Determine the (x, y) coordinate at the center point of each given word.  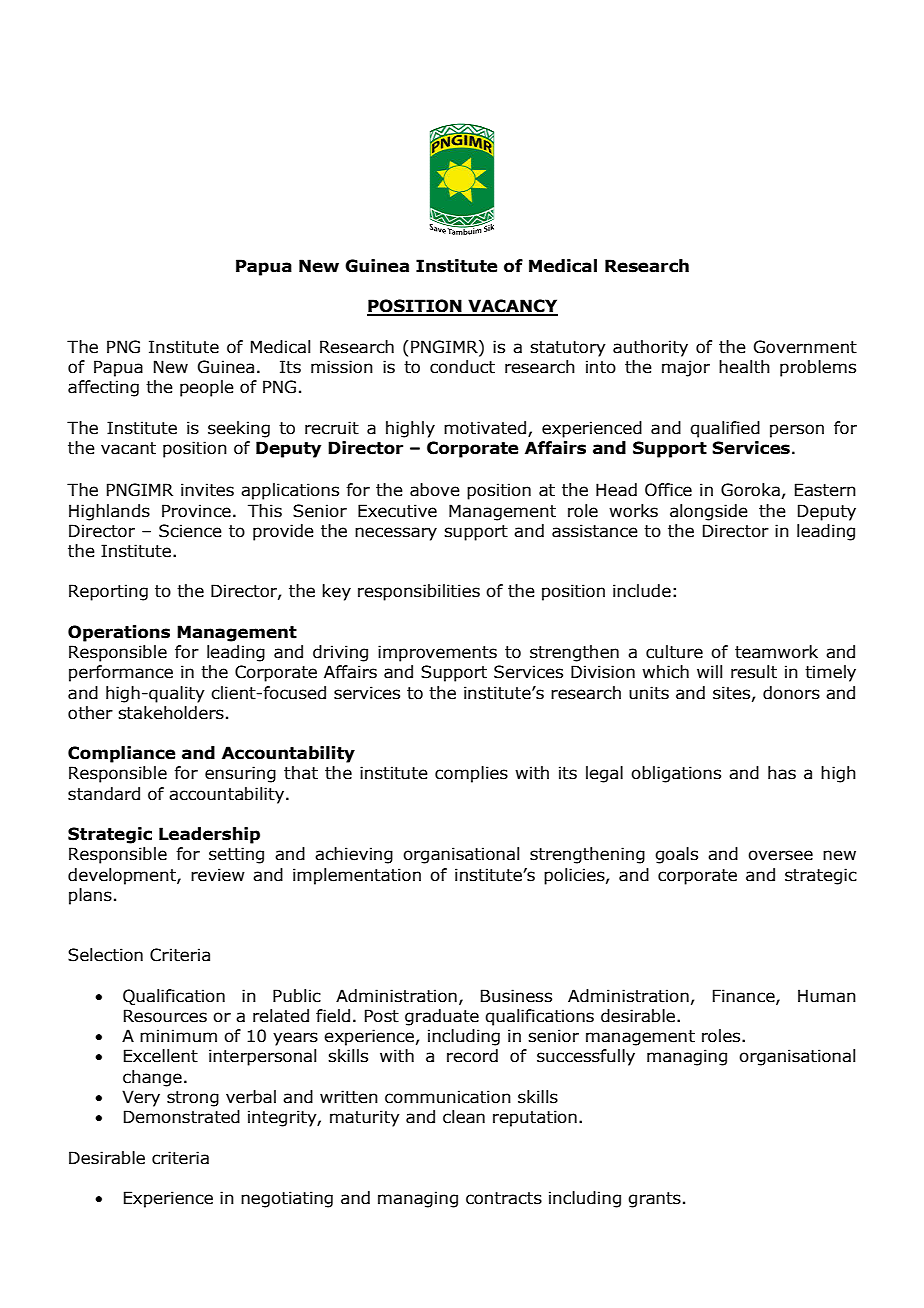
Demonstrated (182, 1117)
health (744, 367)
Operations (119, 633)
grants (654, 1200)
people (207, 388)
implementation (357, 876)
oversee (780, 855)
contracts (504, 1198)
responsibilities (419, 592)
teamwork (776, 652)
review (218, 875)
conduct (462, 367)
